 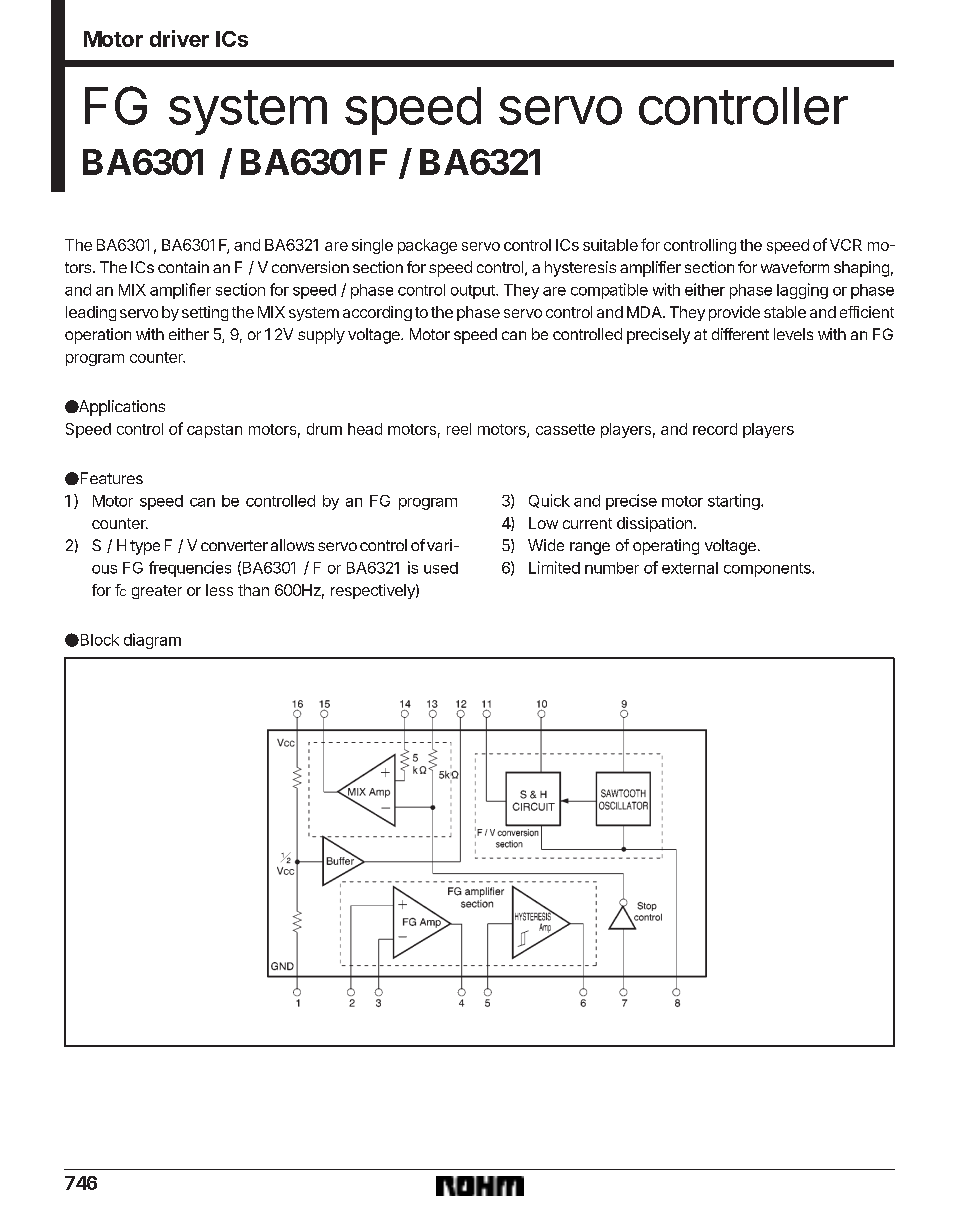 I want to click on waveform, so click(x=795, y=267).
